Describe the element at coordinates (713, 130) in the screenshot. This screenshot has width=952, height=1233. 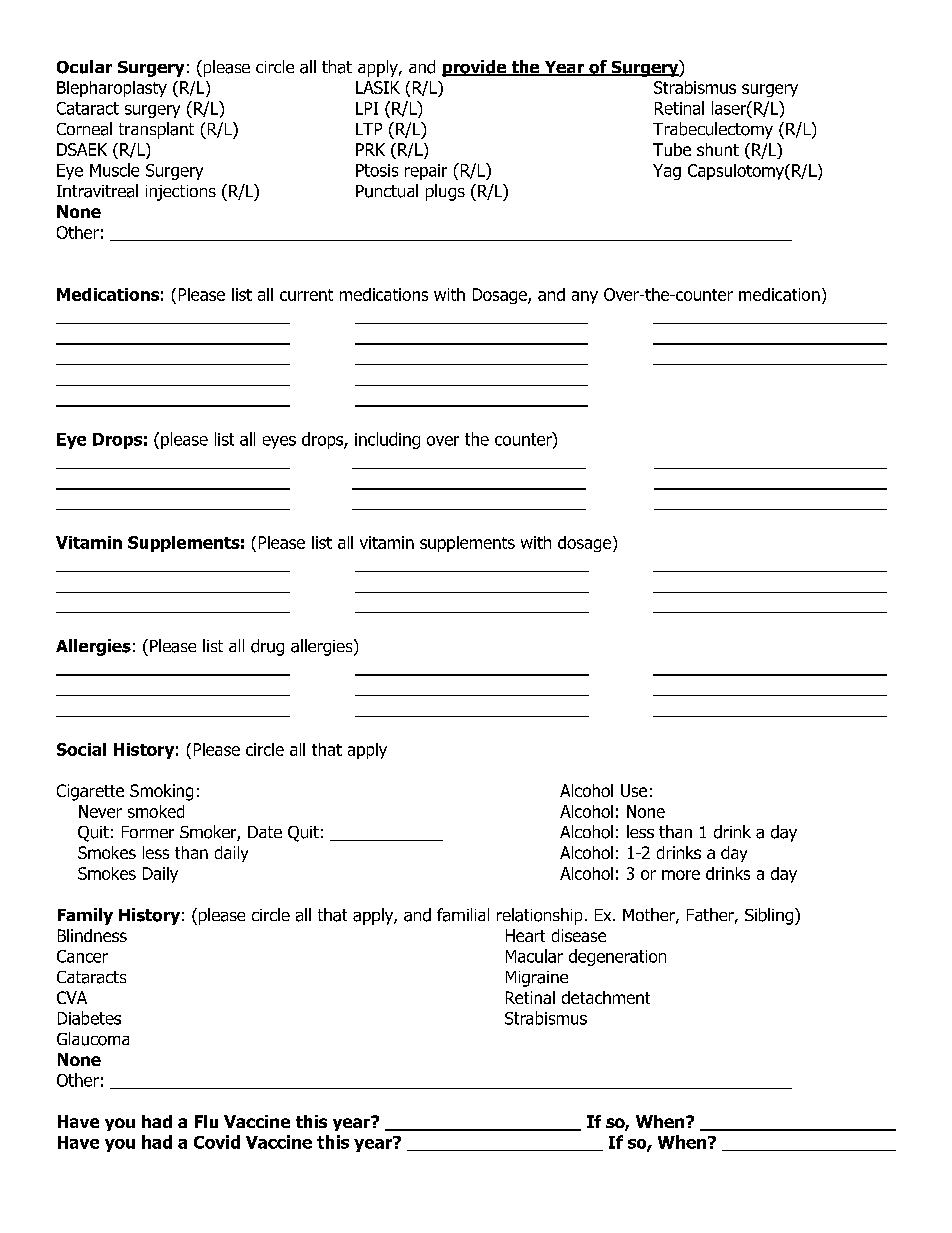
I see `Trabeculectomy` at that location.
